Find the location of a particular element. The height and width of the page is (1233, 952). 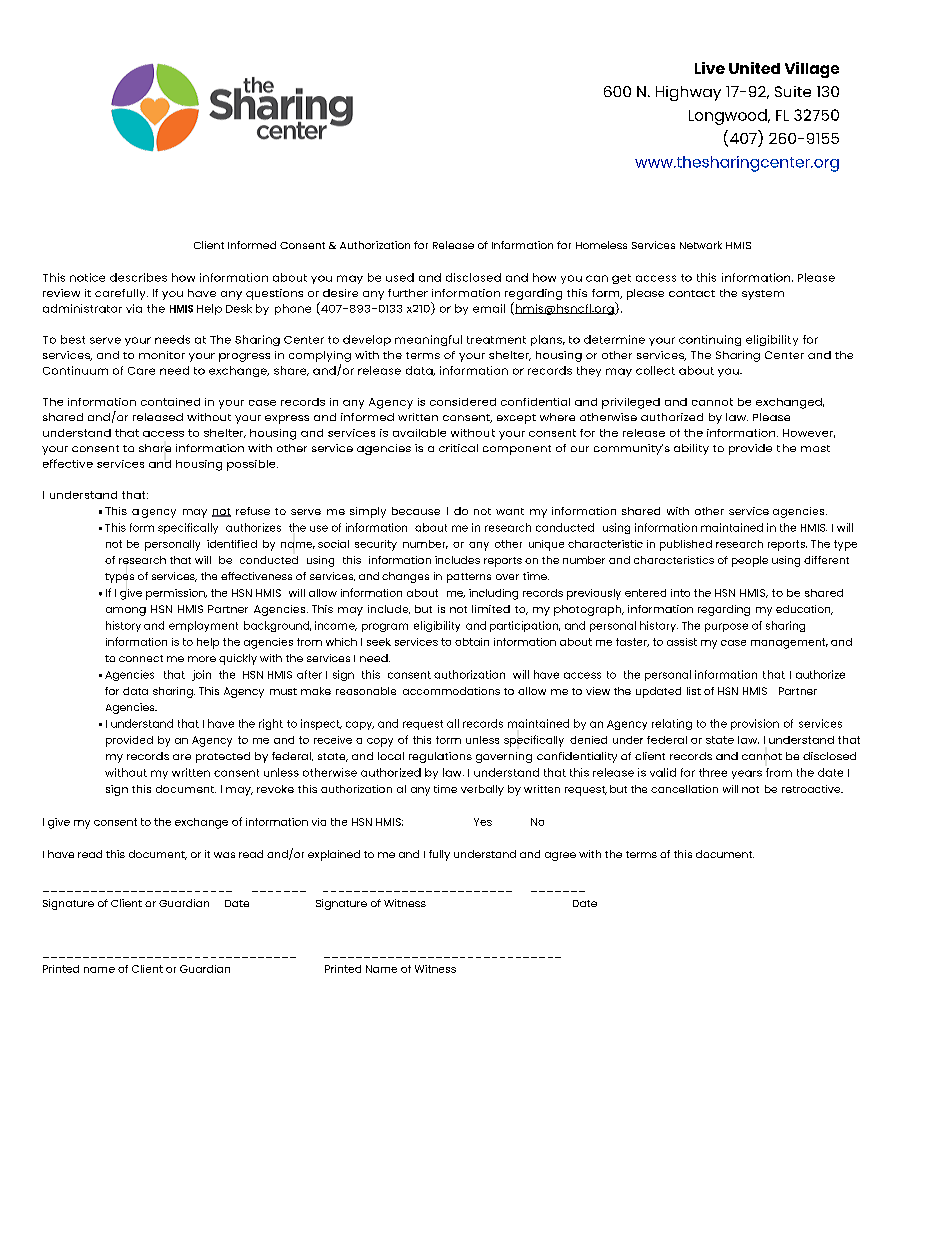

ability is located at coordinates (691, 449).
